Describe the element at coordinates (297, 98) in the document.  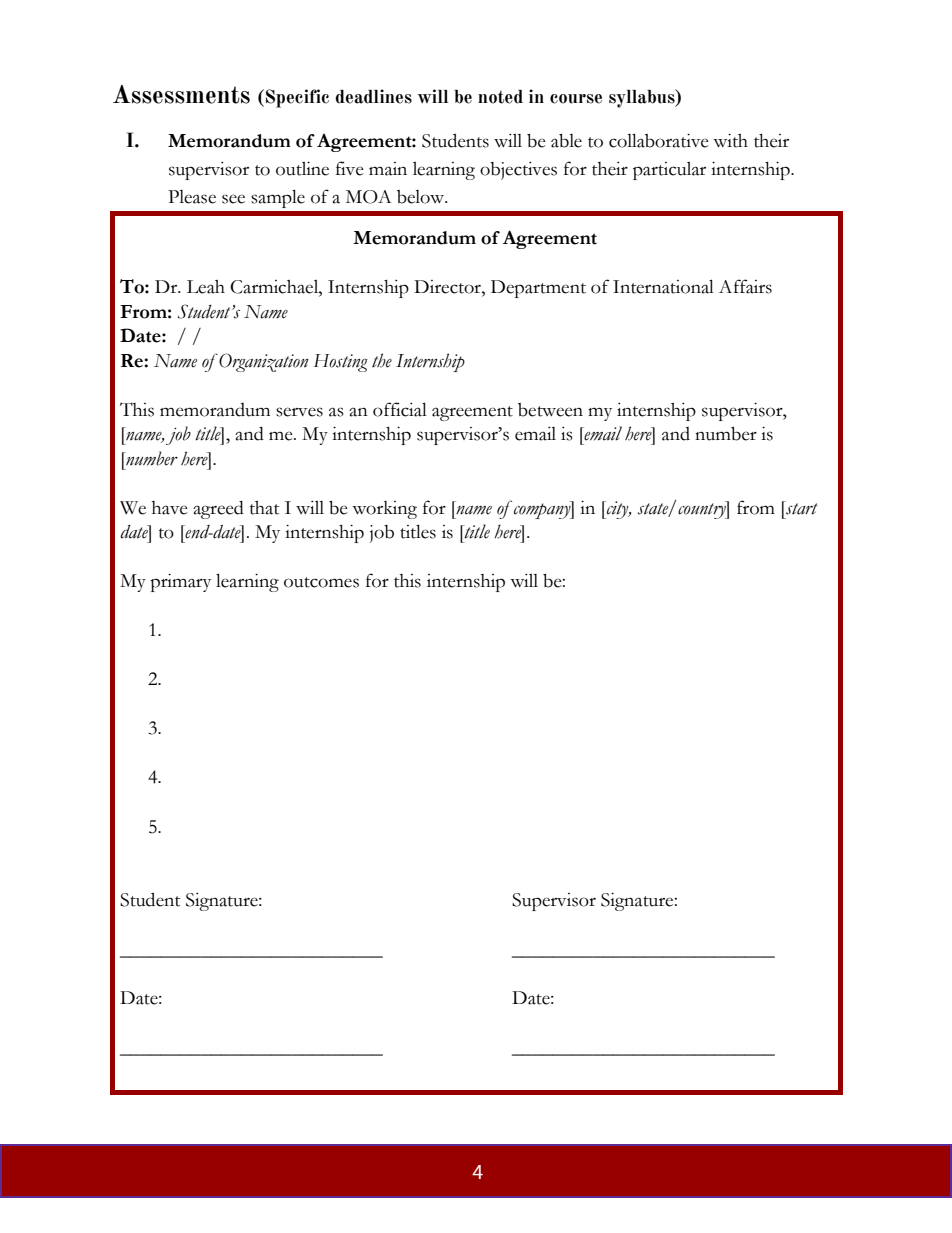
I see `Specific` at that location.
